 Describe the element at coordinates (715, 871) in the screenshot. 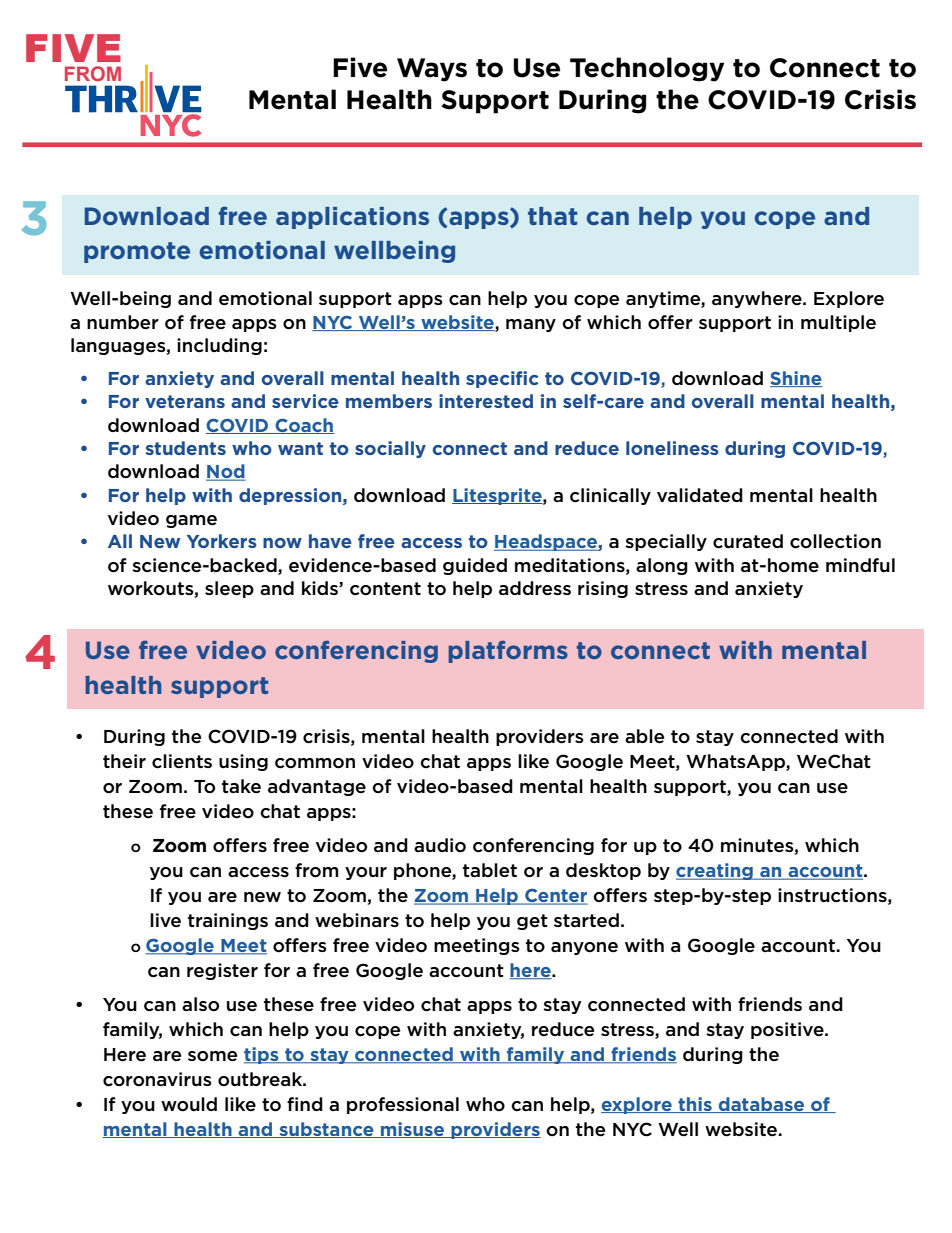

I see `creating` at that location.
